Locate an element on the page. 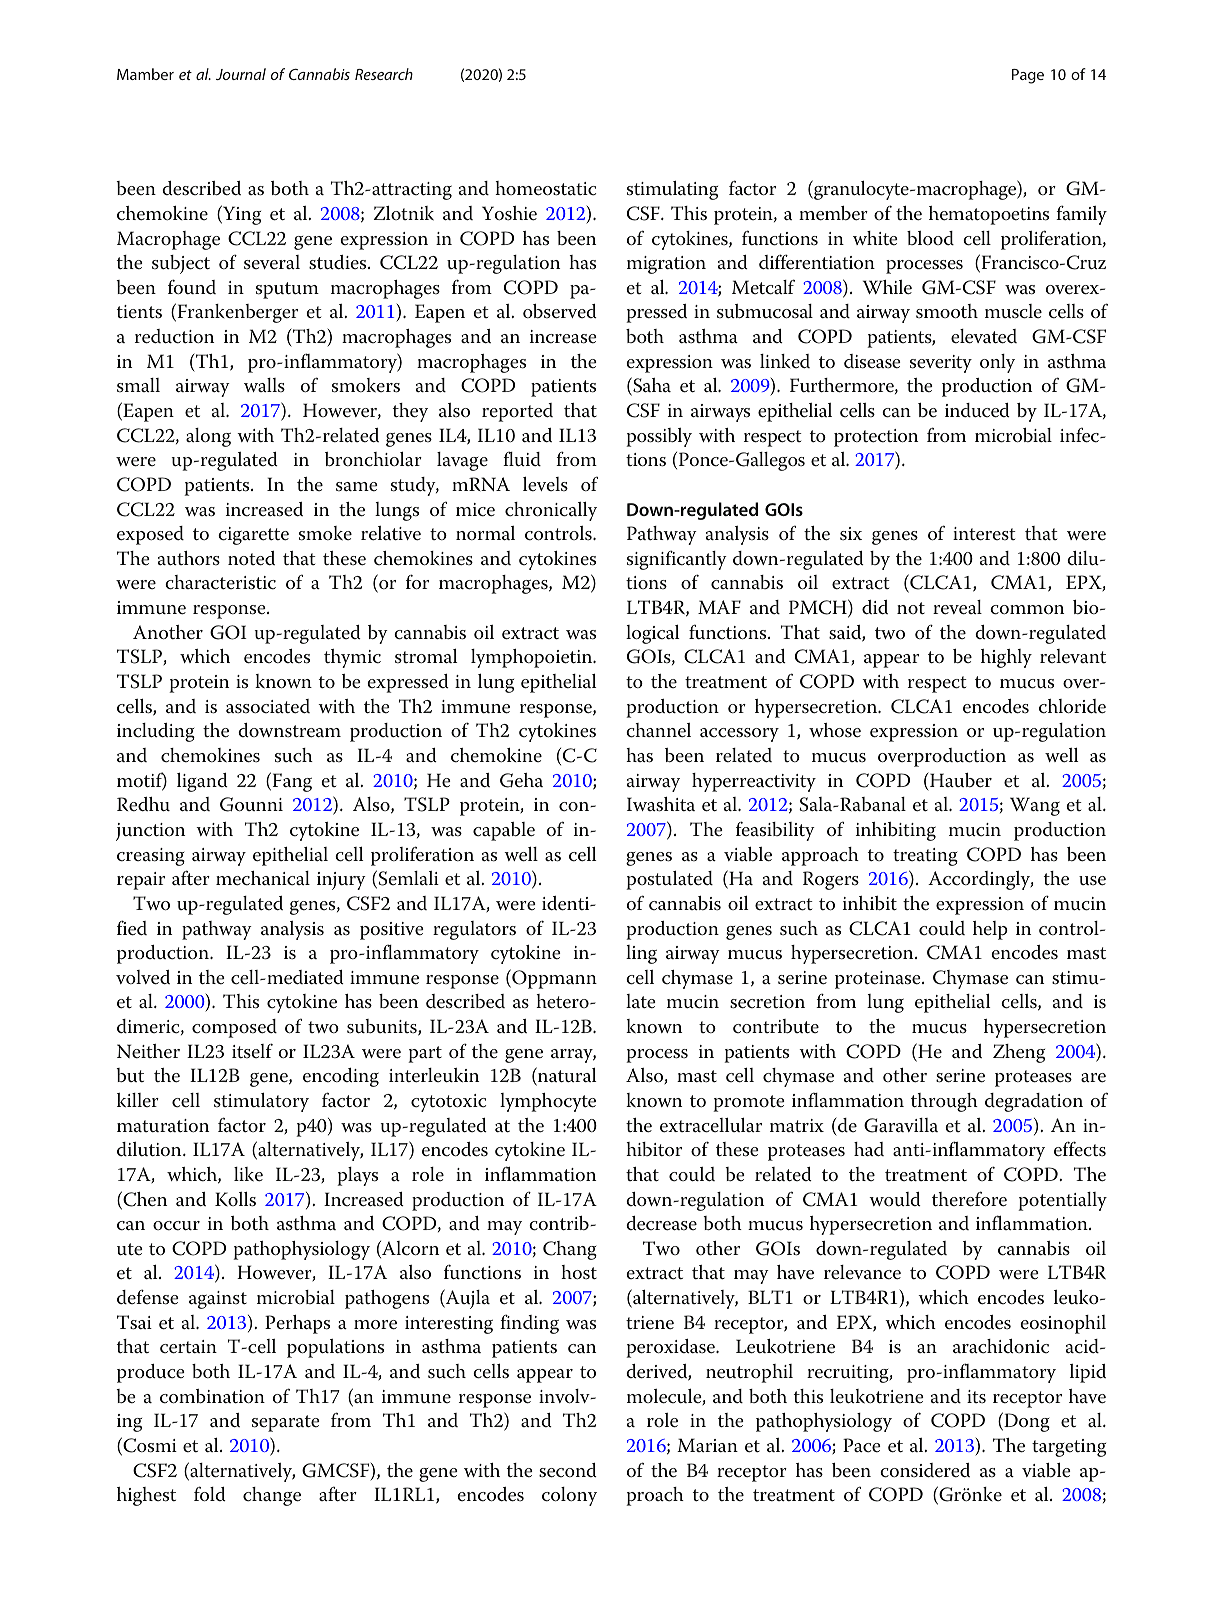 Image resolution: width=1223 pixels, height=1624 pixels. only is located at coordinates (997, 363).
